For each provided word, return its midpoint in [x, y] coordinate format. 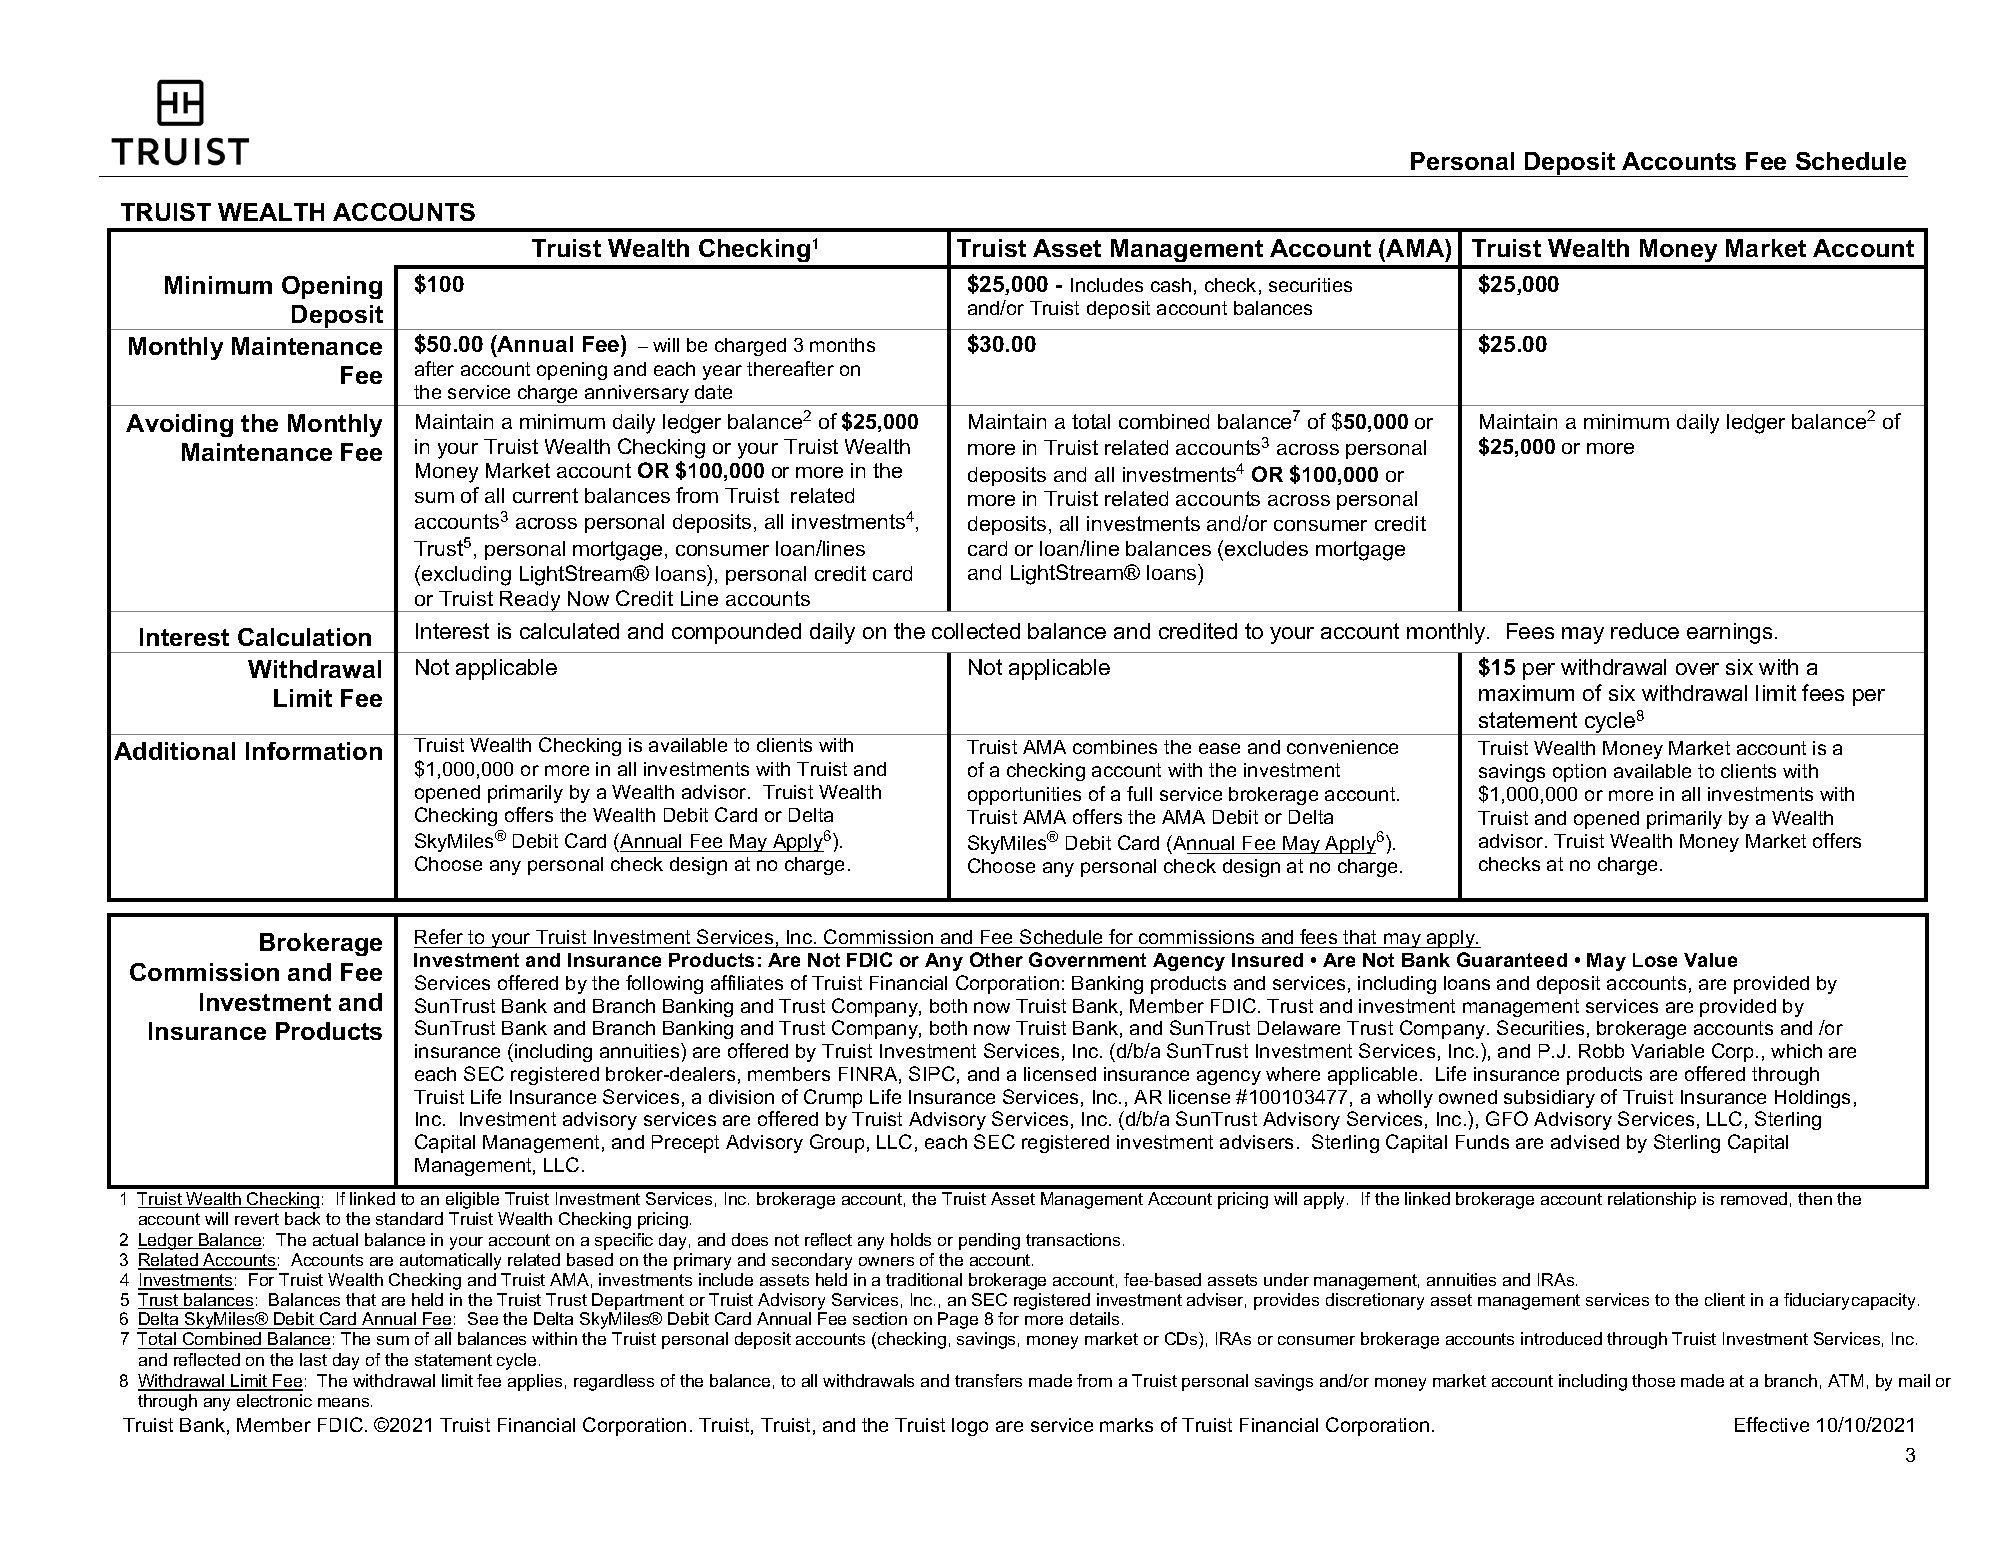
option [1579, 773]
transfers [988, 1380]
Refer [439, 936]
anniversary [637, 395]
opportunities [1024, 796]
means [345, 1402]
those [1653, 1380]
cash [1171, 285]
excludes [1266, 548]
